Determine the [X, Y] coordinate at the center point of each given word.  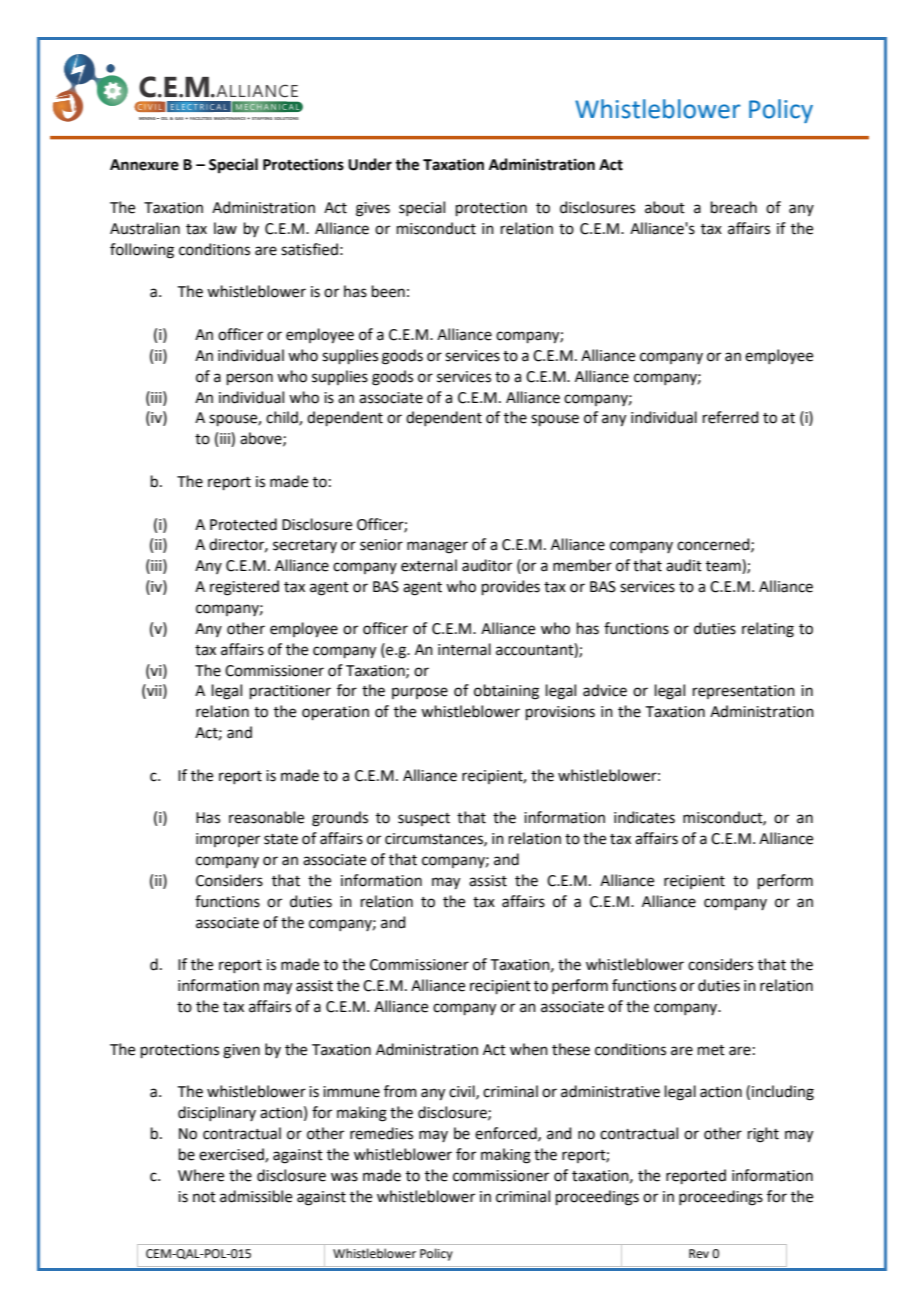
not [204, 1197]
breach [734, 207]
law [225, 228]
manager [437, 547]
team [724, 566]
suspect [424, 819]
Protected [243, 524]
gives [373, 209]
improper [228, 840]
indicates [644, 817]
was [344, 1177]
